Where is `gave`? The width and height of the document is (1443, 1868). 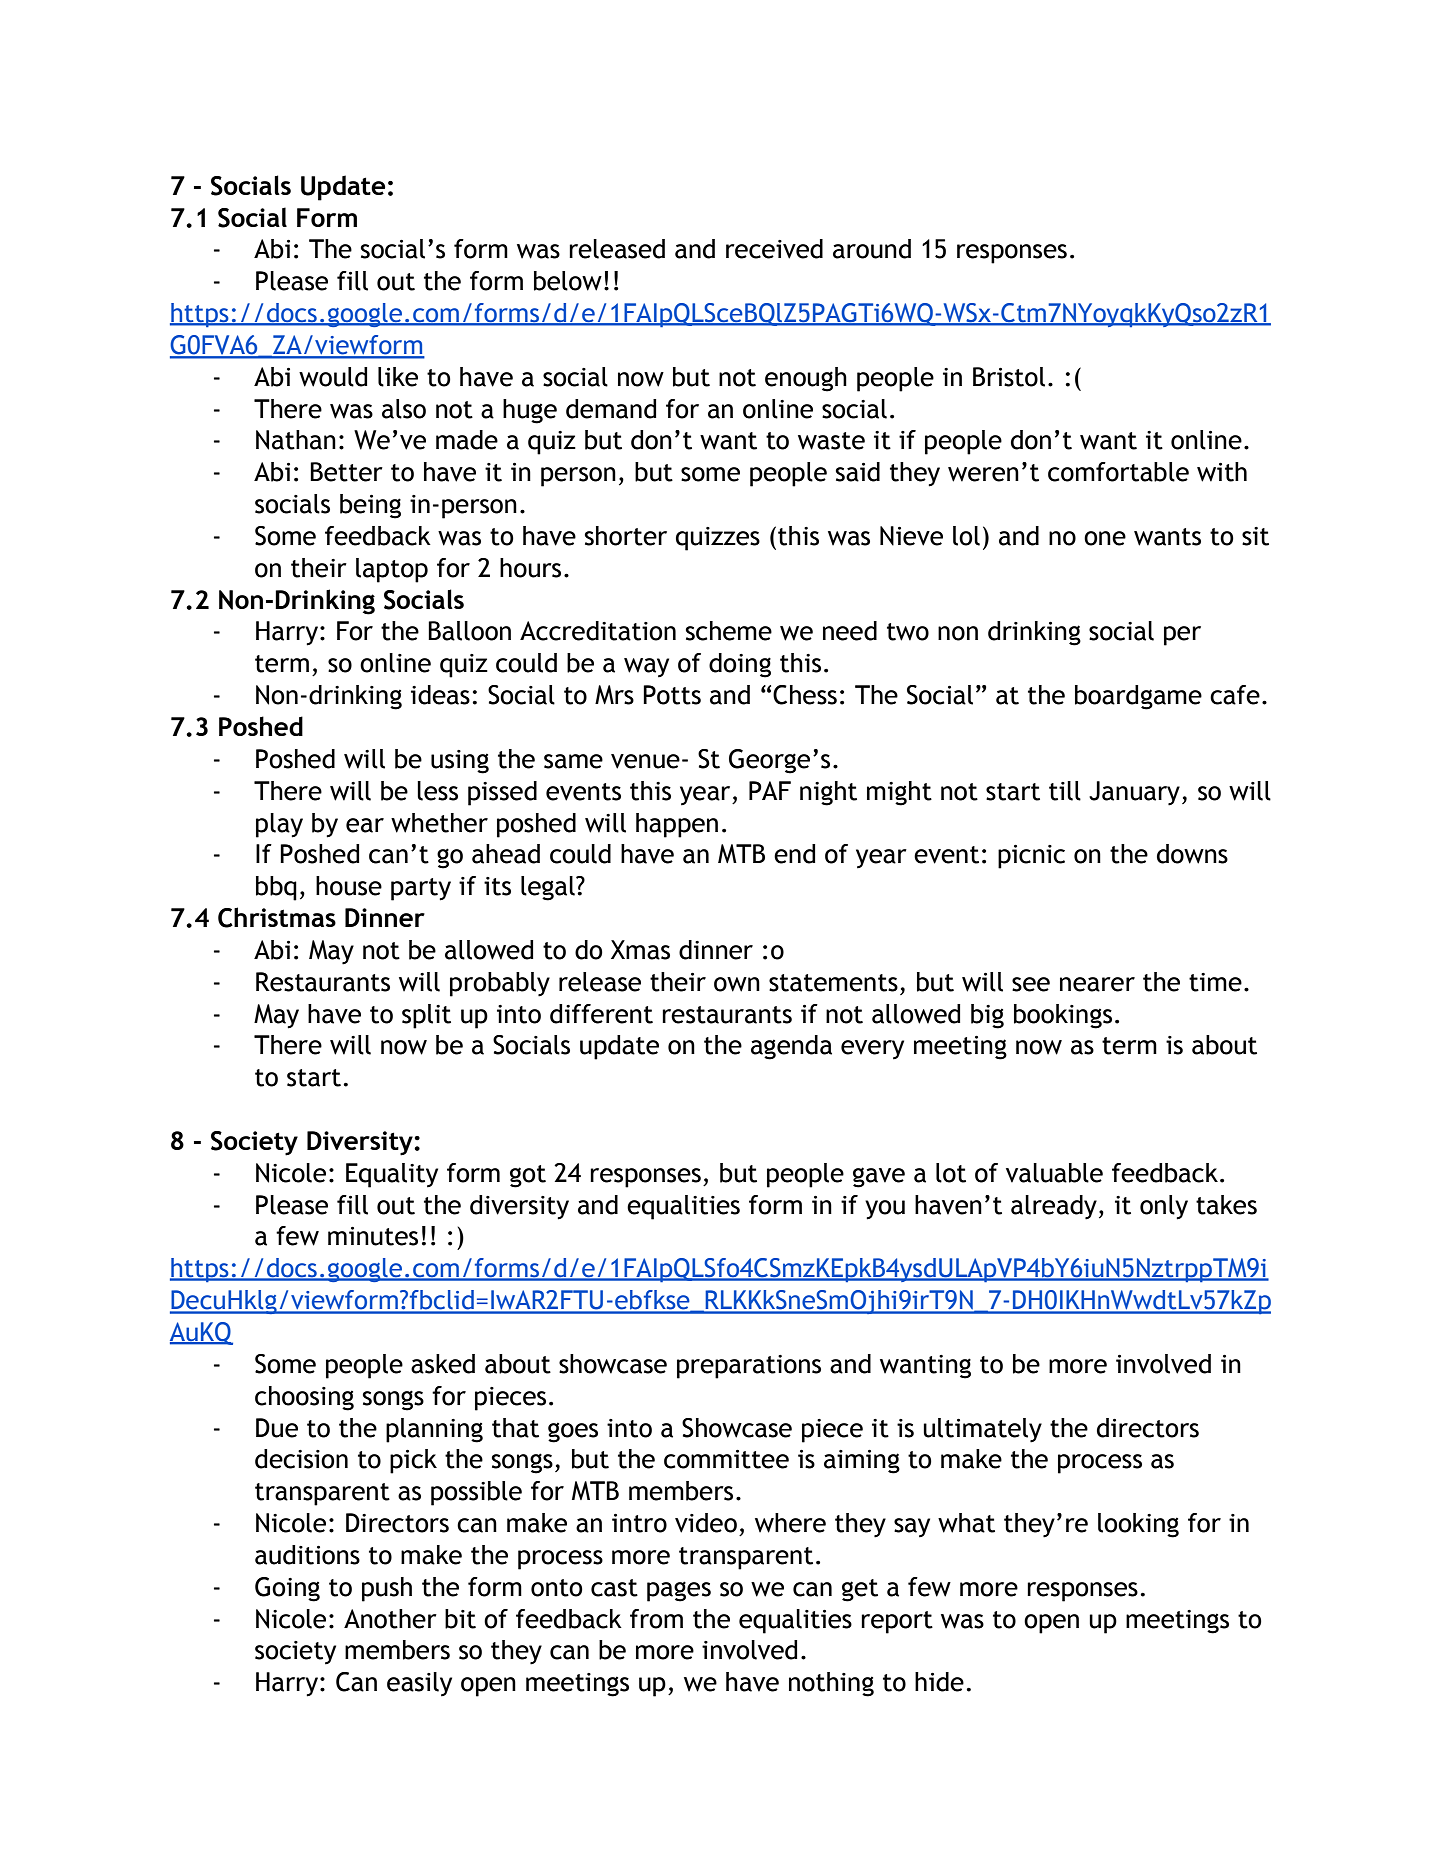
gave is located at coordinates (879, 1177).
